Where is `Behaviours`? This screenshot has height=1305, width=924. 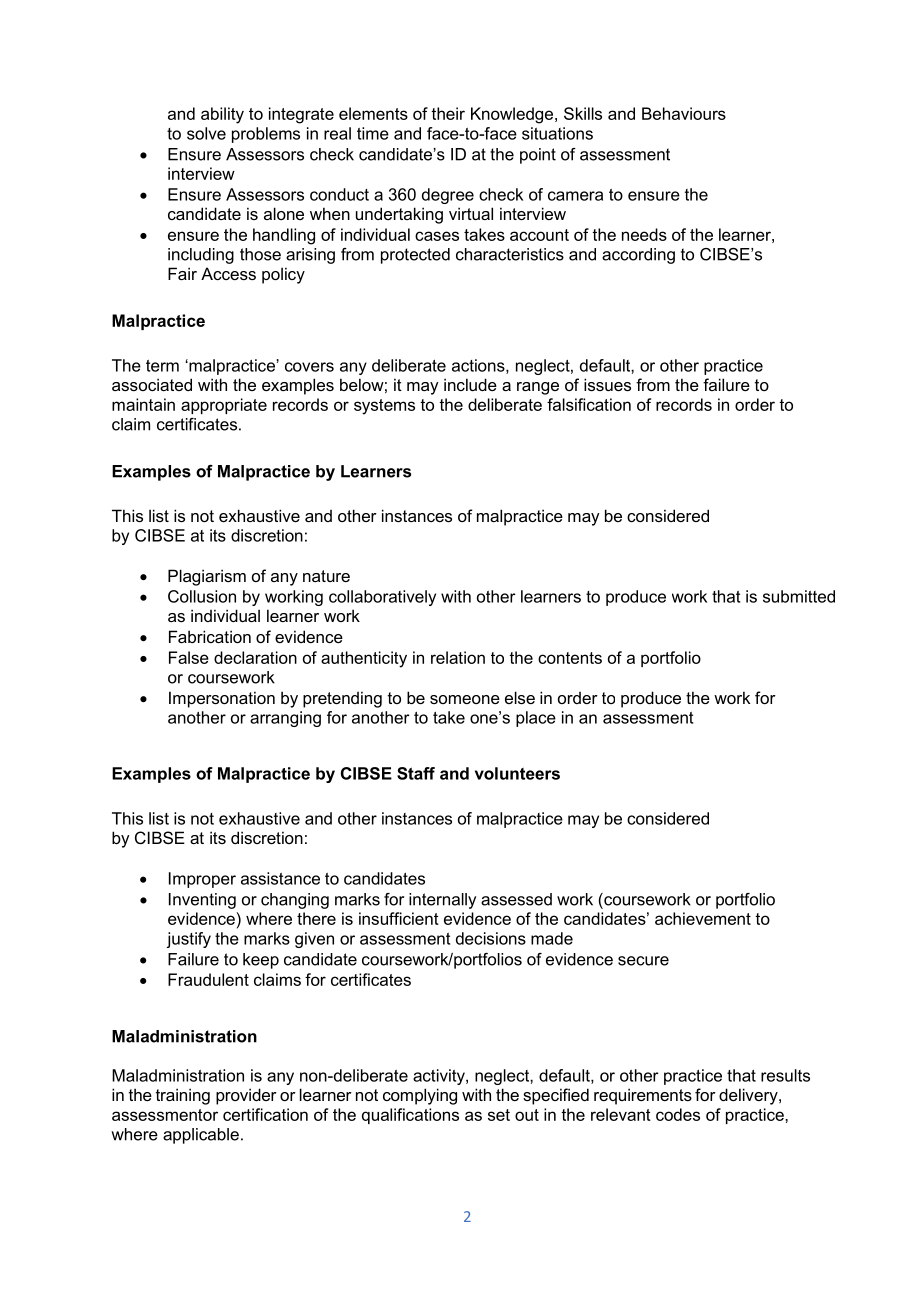 Behaviours is located at coordinates (684, 113).
